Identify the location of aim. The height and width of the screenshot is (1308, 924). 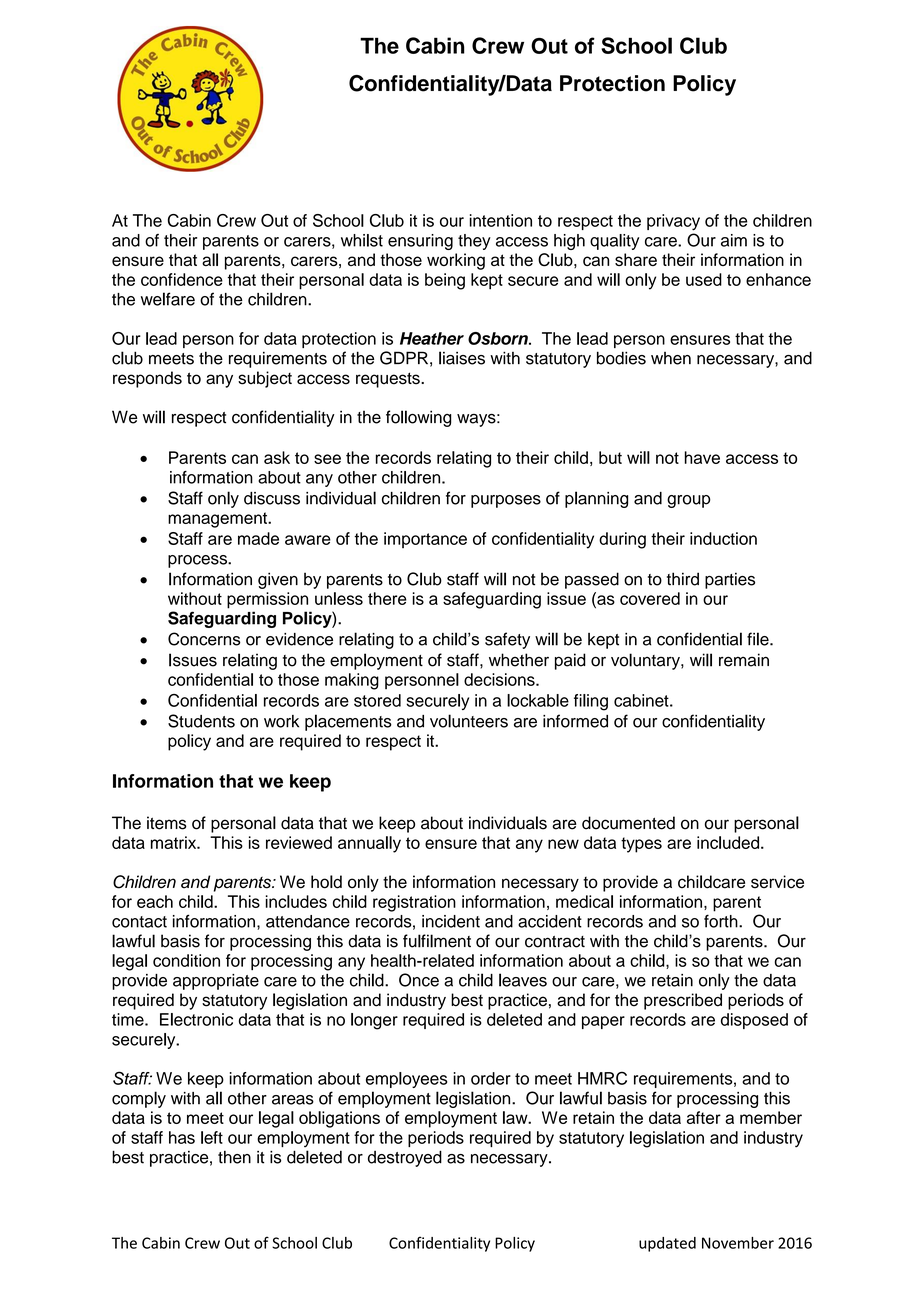
(734, 240).
